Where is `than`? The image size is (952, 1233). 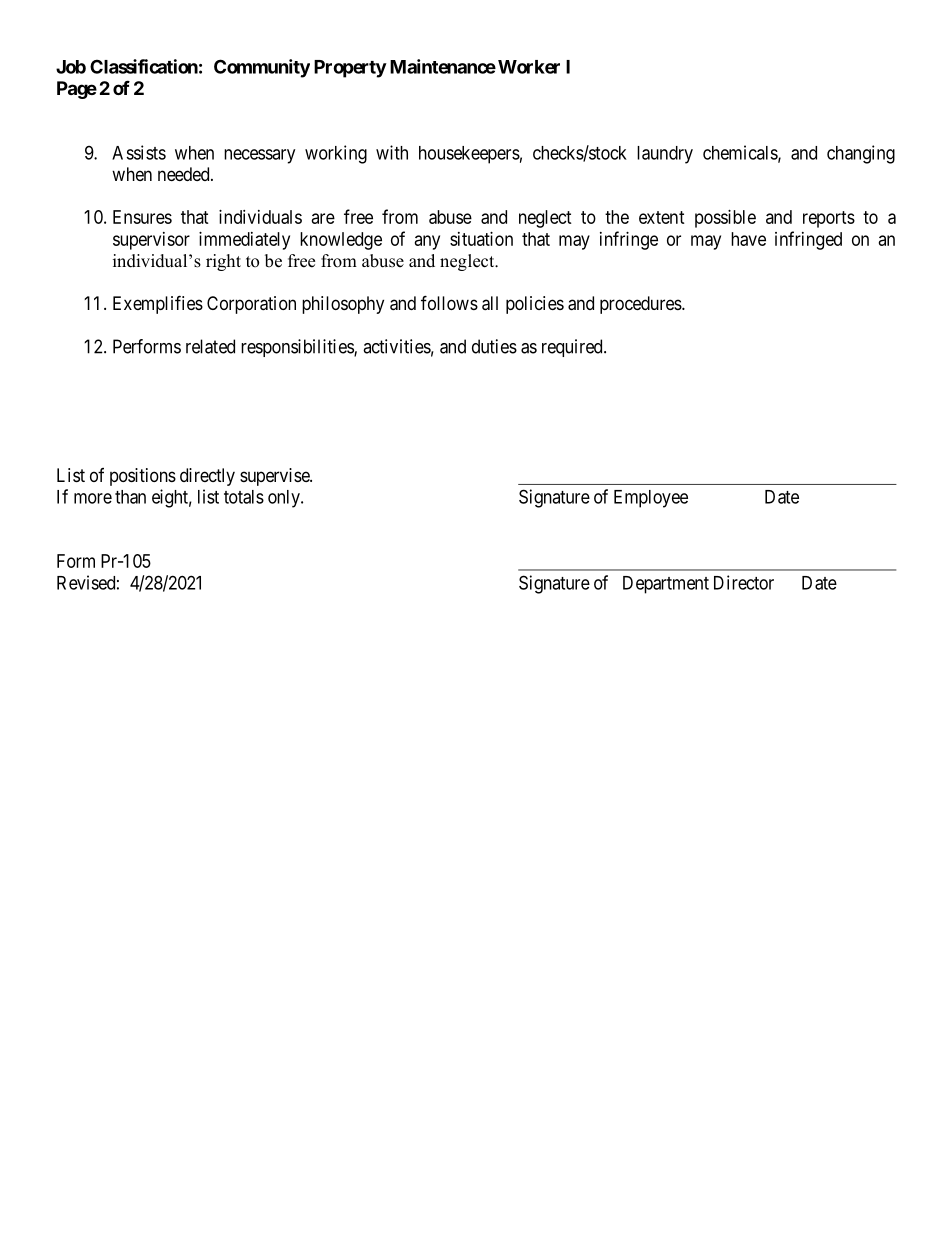 than is located at coordinates (130, 497).
